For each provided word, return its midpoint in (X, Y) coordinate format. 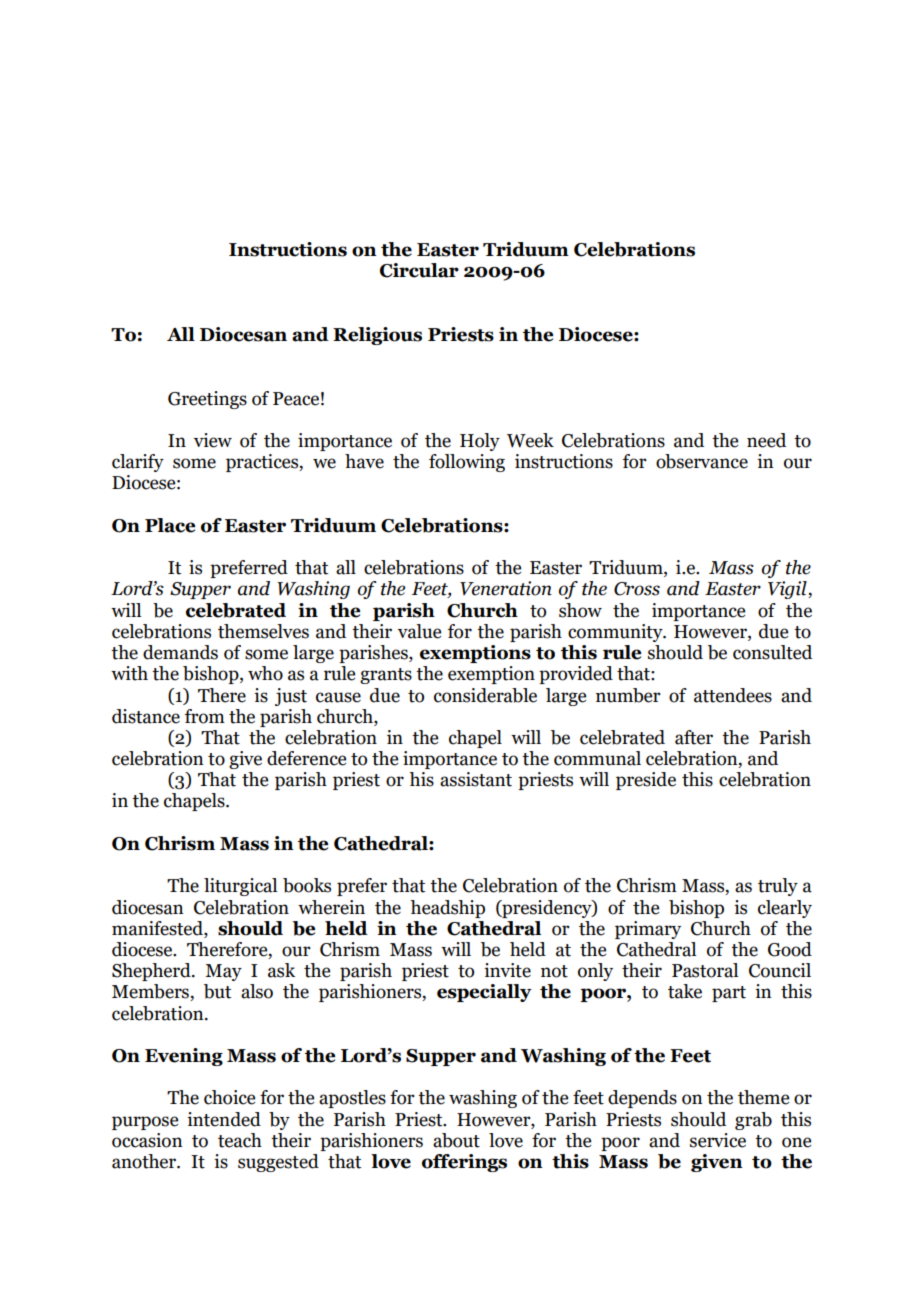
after (694, 737)
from (205, 716)
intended (224, 1119)
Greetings (207, 400)
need (766, 440)
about (456, 1140)
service (718, 1140)
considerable (485, 695)
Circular (419, 270)
